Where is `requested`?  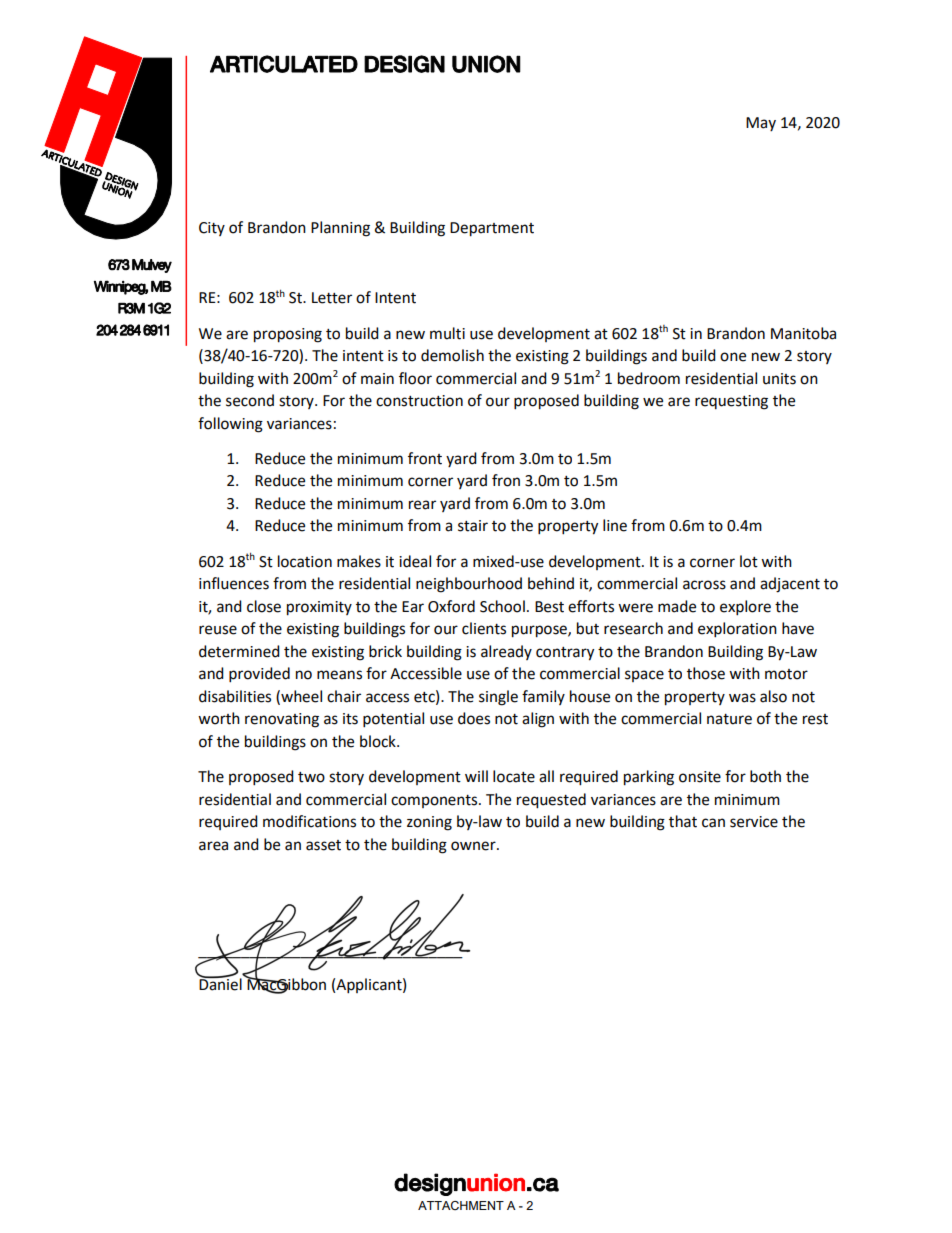
requested is located at coordinates (551, 801).
